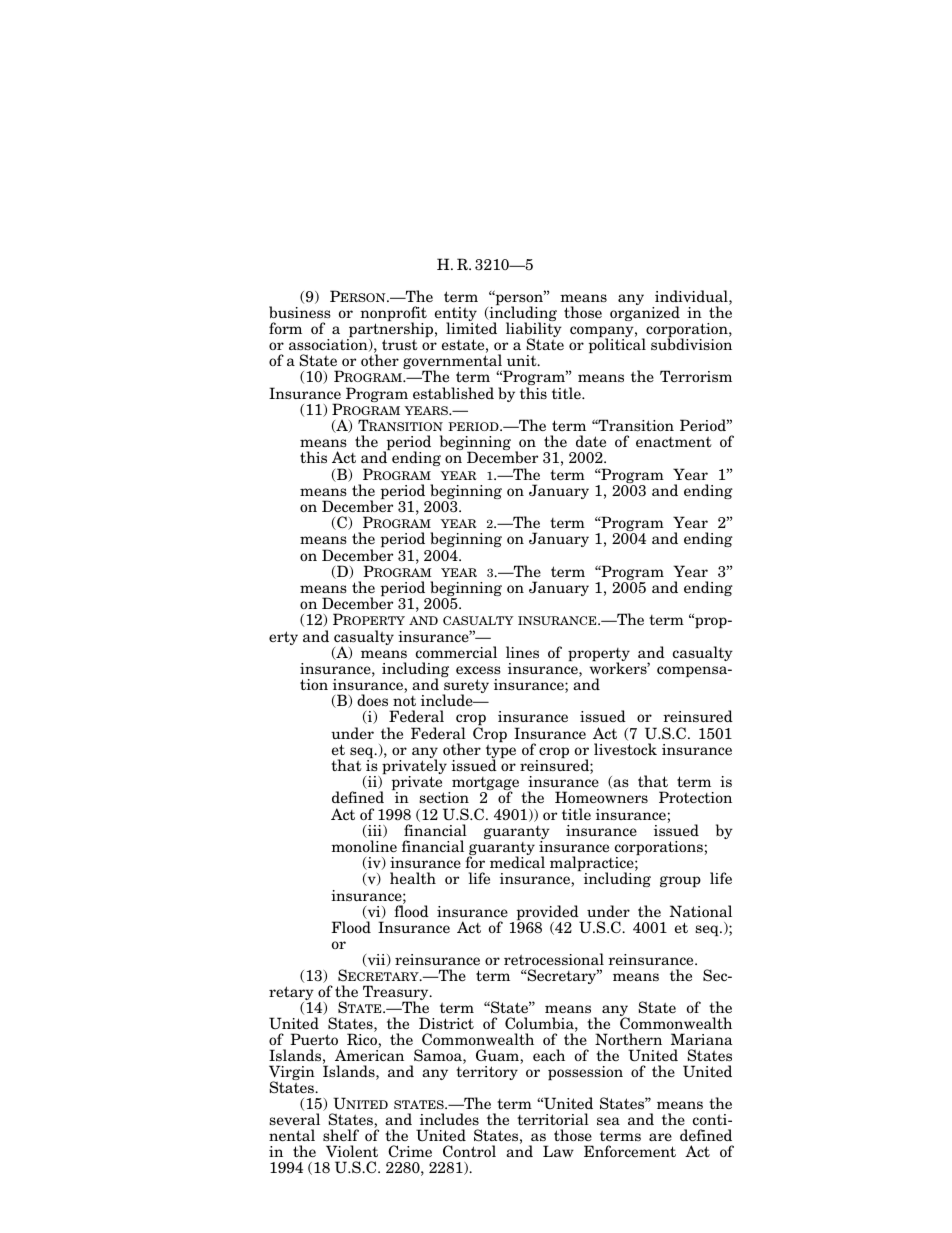 Image resolution: width=952 pixels, height=1233 pixels. I want to click on medical, so click(517, 862).
